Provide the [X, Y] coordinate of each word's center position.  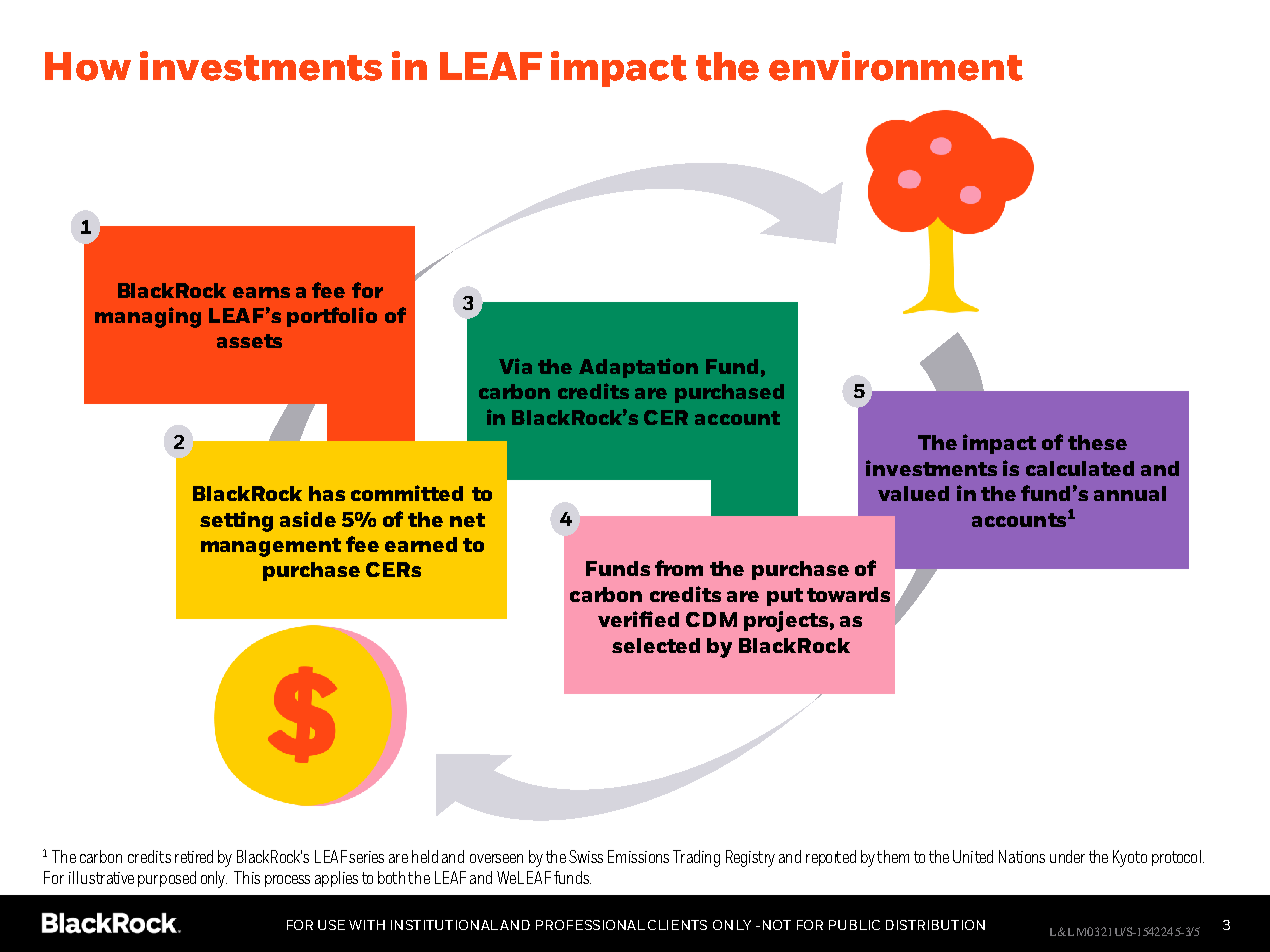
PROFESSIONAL [590, 925]
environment [896, 66]
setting [236, 521]
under [1067, 856]
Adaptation [638, 368]
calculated [1080, 468]
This [247, 877]
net [467, 520]
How [88, 66]
